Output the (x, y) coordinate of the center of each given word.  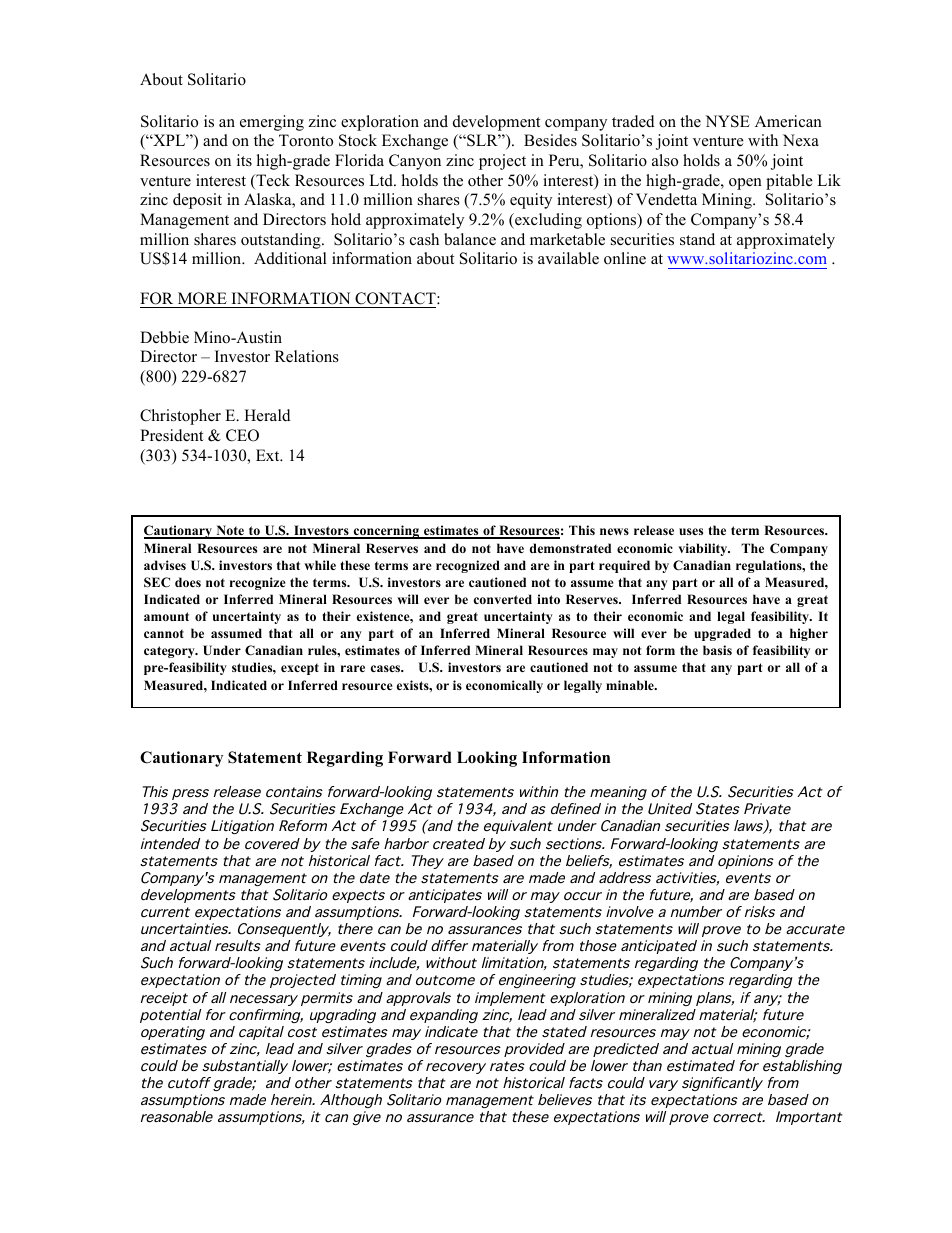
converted (503, 599)
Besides (550, 140)
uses (691, 531)
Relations (307, 356)
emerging (272, 123)
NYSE (727, 121)
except (300, 669)
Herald (267, 415)
